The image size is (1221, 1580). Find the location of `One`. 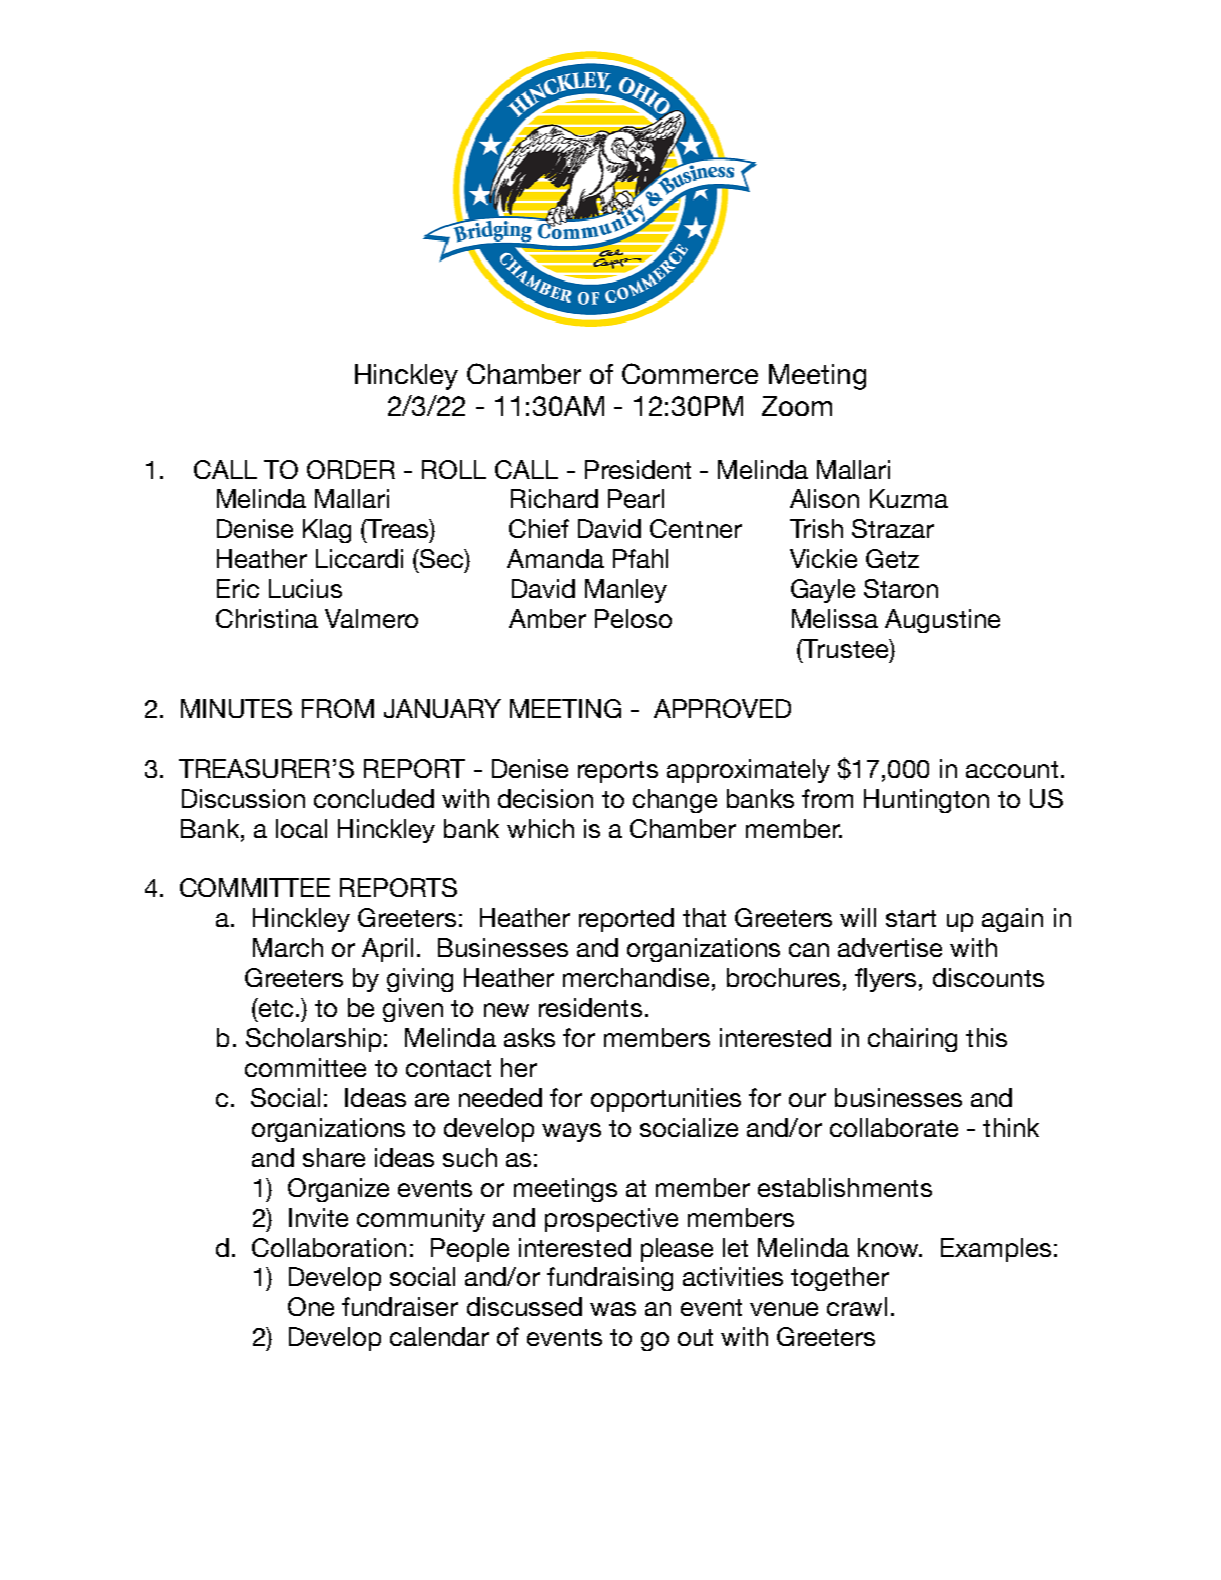

One is located at coordinates (311, 1306).
